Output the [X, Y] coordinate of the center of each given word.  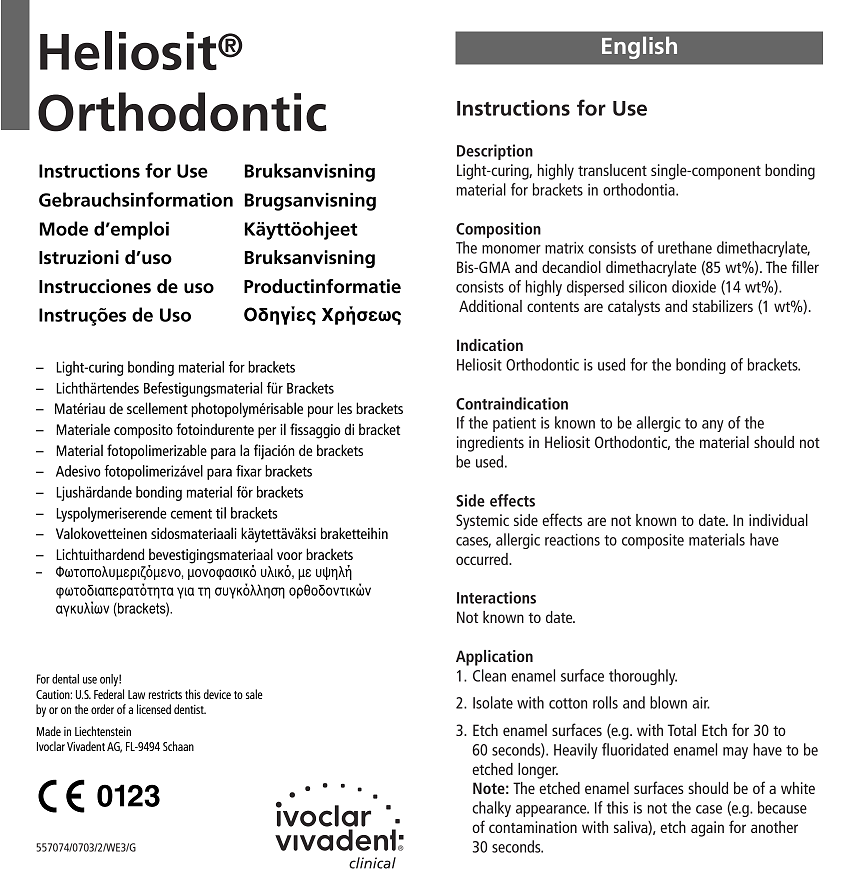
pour [320, 412]
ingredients [490, 444]
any [713, 426]
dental [65, 679]
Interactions [496, 597]
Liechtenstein [103, 731]
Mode [64, 228]
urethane [685, 247]
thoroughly [643, 677]
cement [191, 514]
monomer [511, 249]
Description [495, 152]
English [639, 47]
